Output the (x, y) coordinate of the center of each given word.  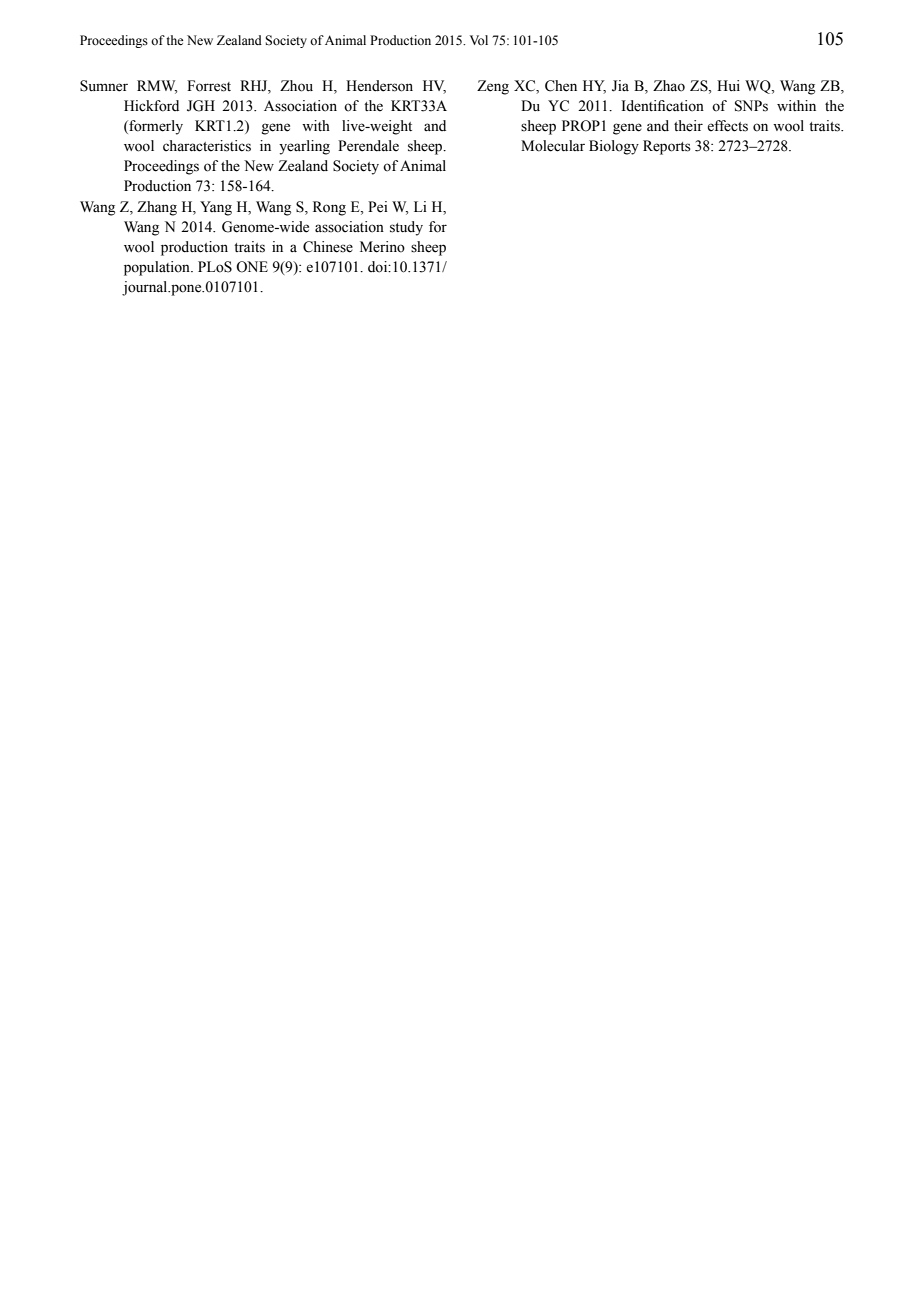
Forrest (209, 86)
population (158, 268)
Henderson (379, 86)
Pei (378, 207)
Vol (479, 40)
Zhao (669, 86)
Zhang (157, 208)
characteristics (207, 146)
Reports (667, 147)
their (688, 126)
